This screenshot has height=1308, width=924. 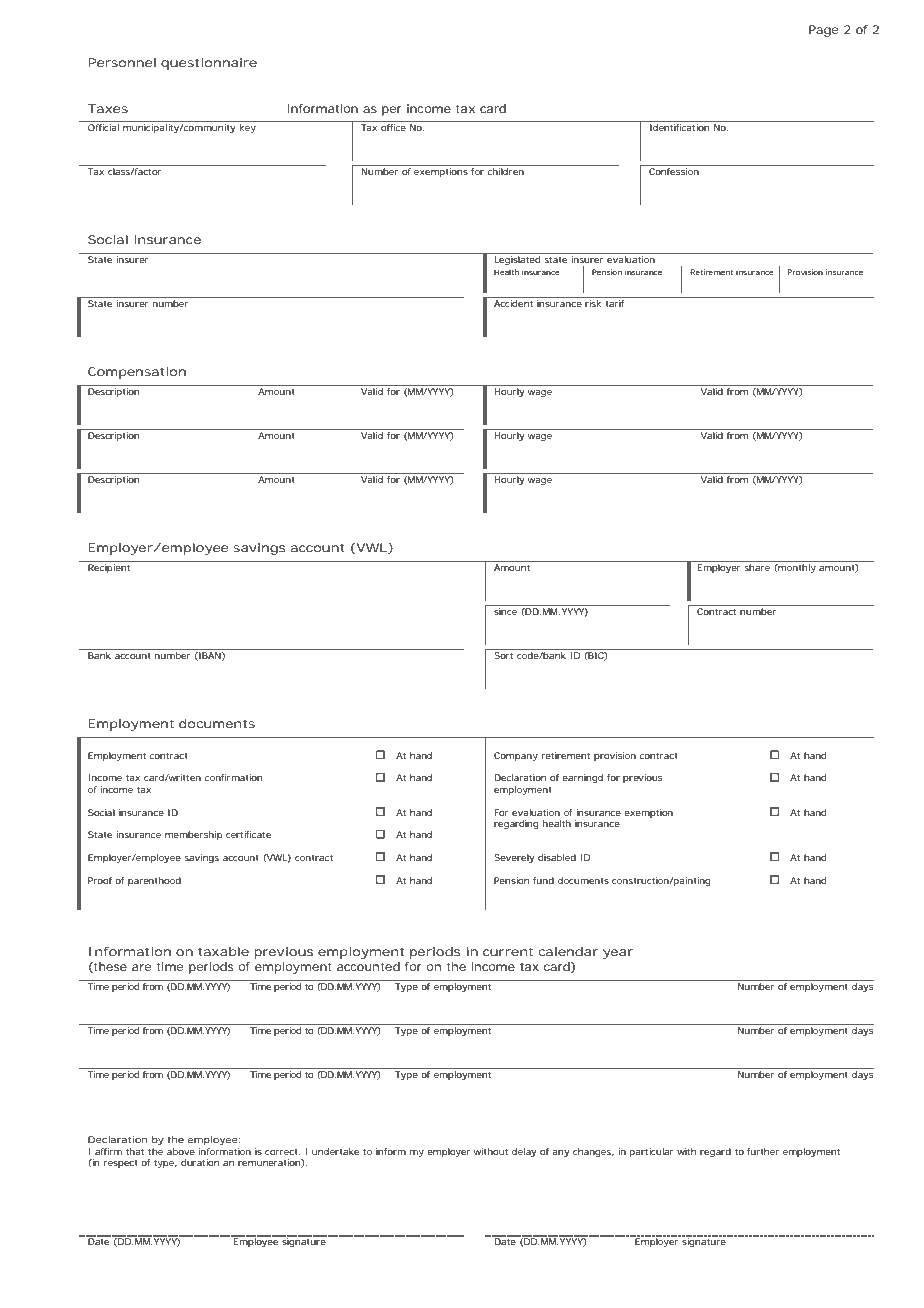 What do you see at coordinates (393, 127) in the screenshot?
I see `office` at bounding box center [393, 127].
